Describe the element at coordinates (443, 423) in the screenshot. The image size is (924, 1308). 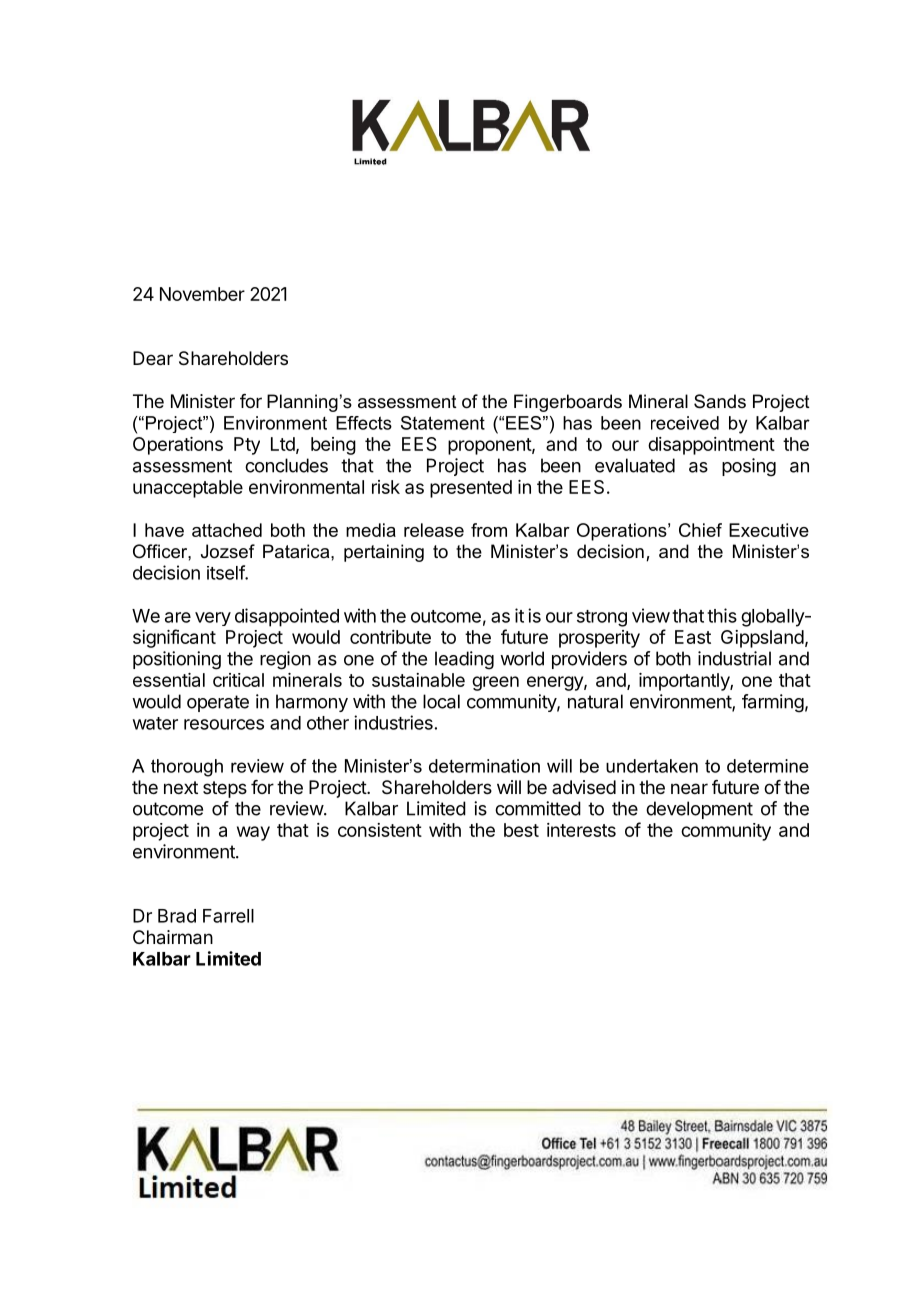
I see `Statement` at that location.
